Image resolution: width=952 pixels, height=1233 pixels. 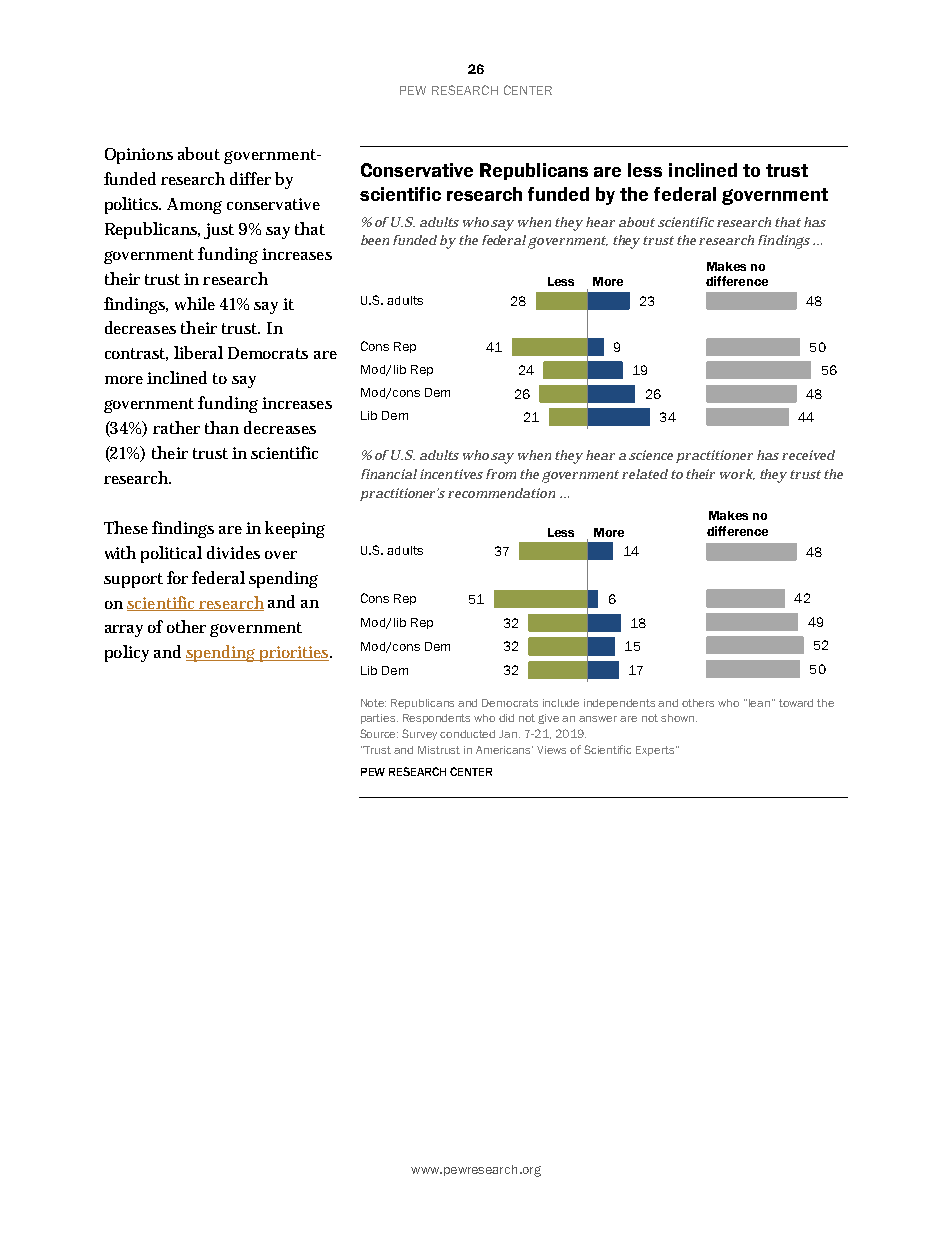 What do you see at coordinates (451, 474) in the page?
I see `incentives` at bounding box center [451, 474].
